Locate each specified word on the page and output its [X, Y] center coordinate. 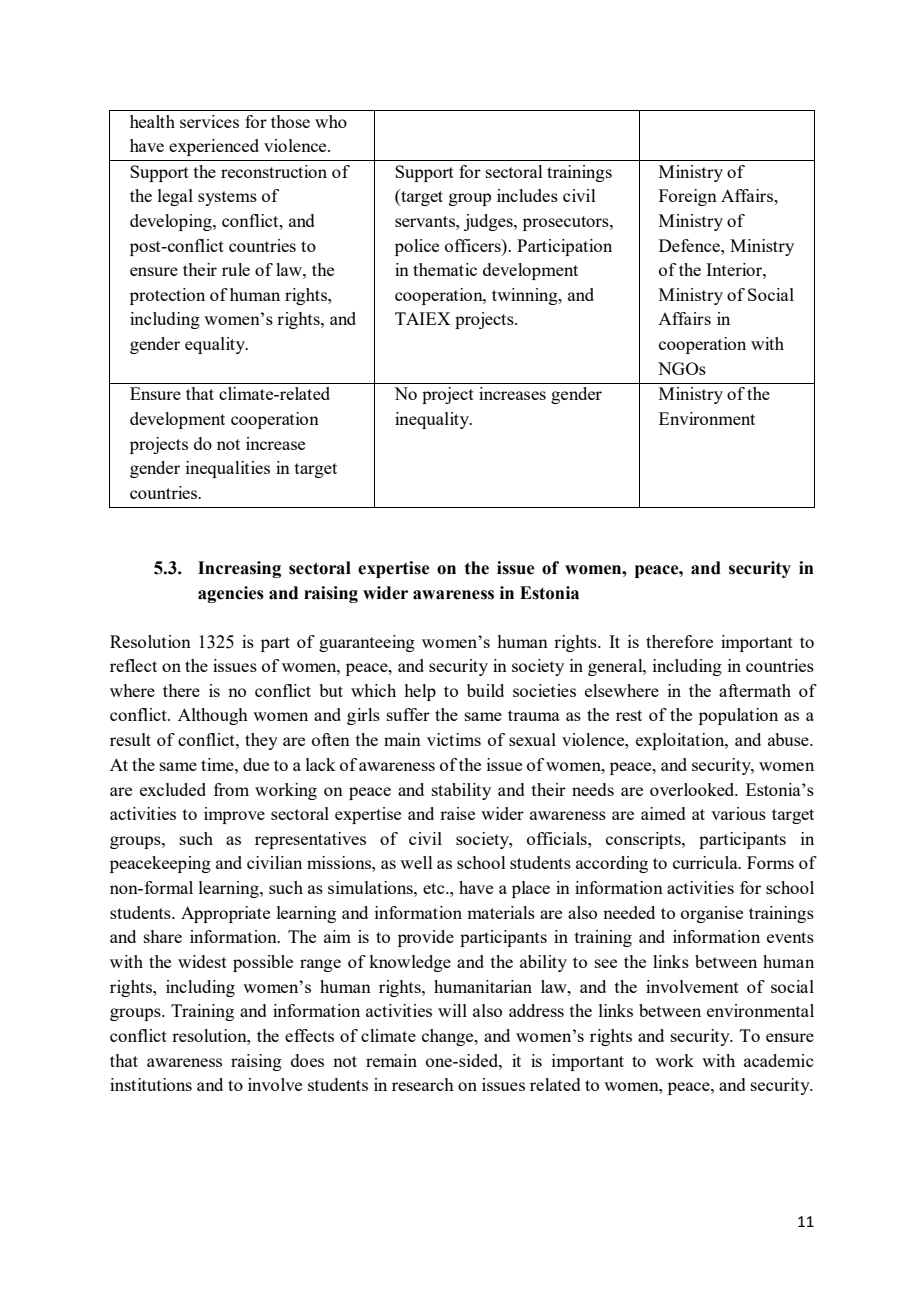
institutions [151, 1084]
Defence [690, 245]
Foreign [688, 197]
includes [527, 195]
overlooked [693, 789]
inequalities [228, 469]
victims [454, 739]
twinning [526, 296]
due [256, 764]
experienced [214, 147]
